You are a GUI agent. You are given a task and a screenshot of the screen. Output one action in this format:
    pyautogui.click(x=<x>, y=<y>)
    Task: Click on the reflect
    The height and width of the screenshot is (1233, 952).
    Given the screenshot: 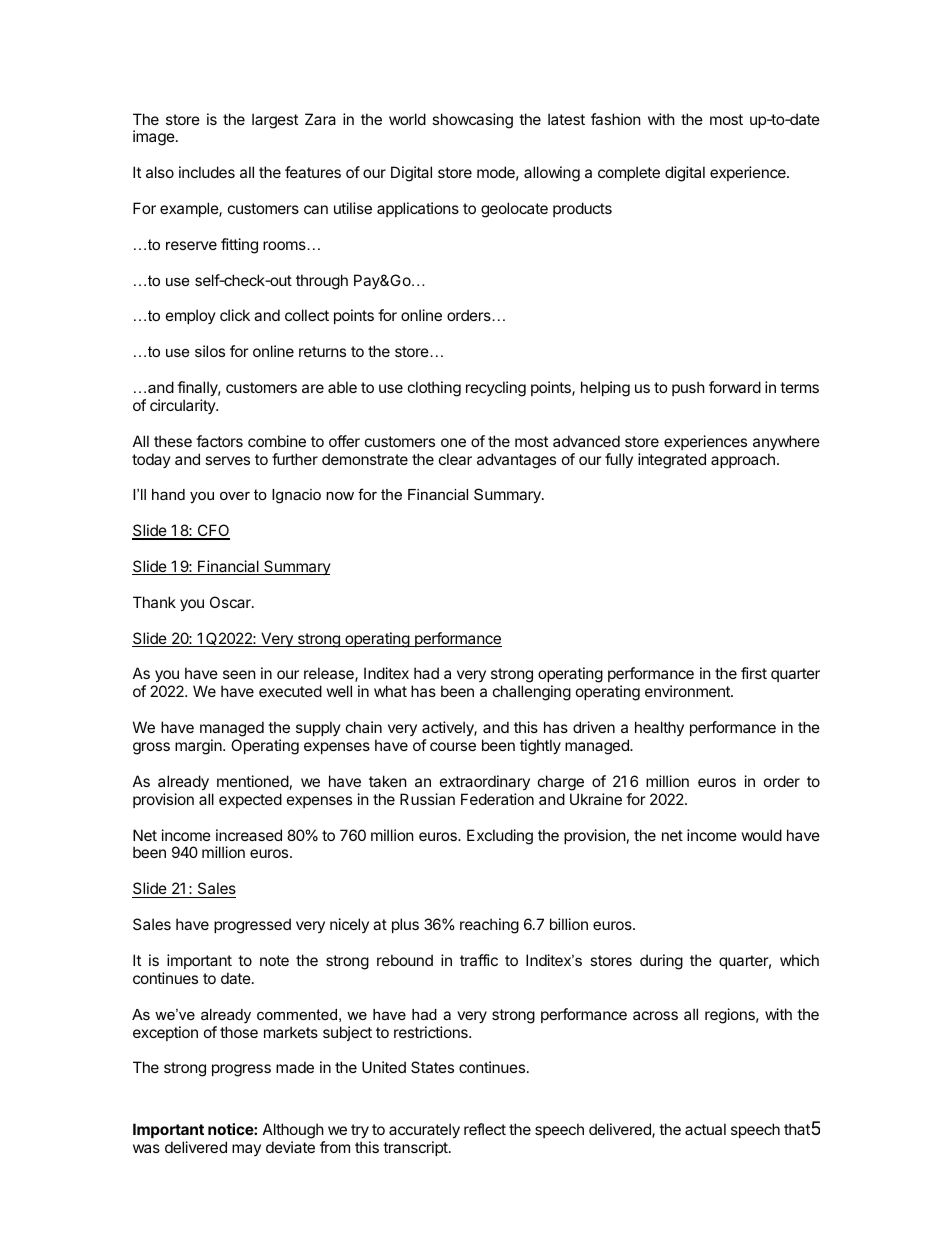 What is the action you would take?
    pyautogui.click(x=485, y=1129)
